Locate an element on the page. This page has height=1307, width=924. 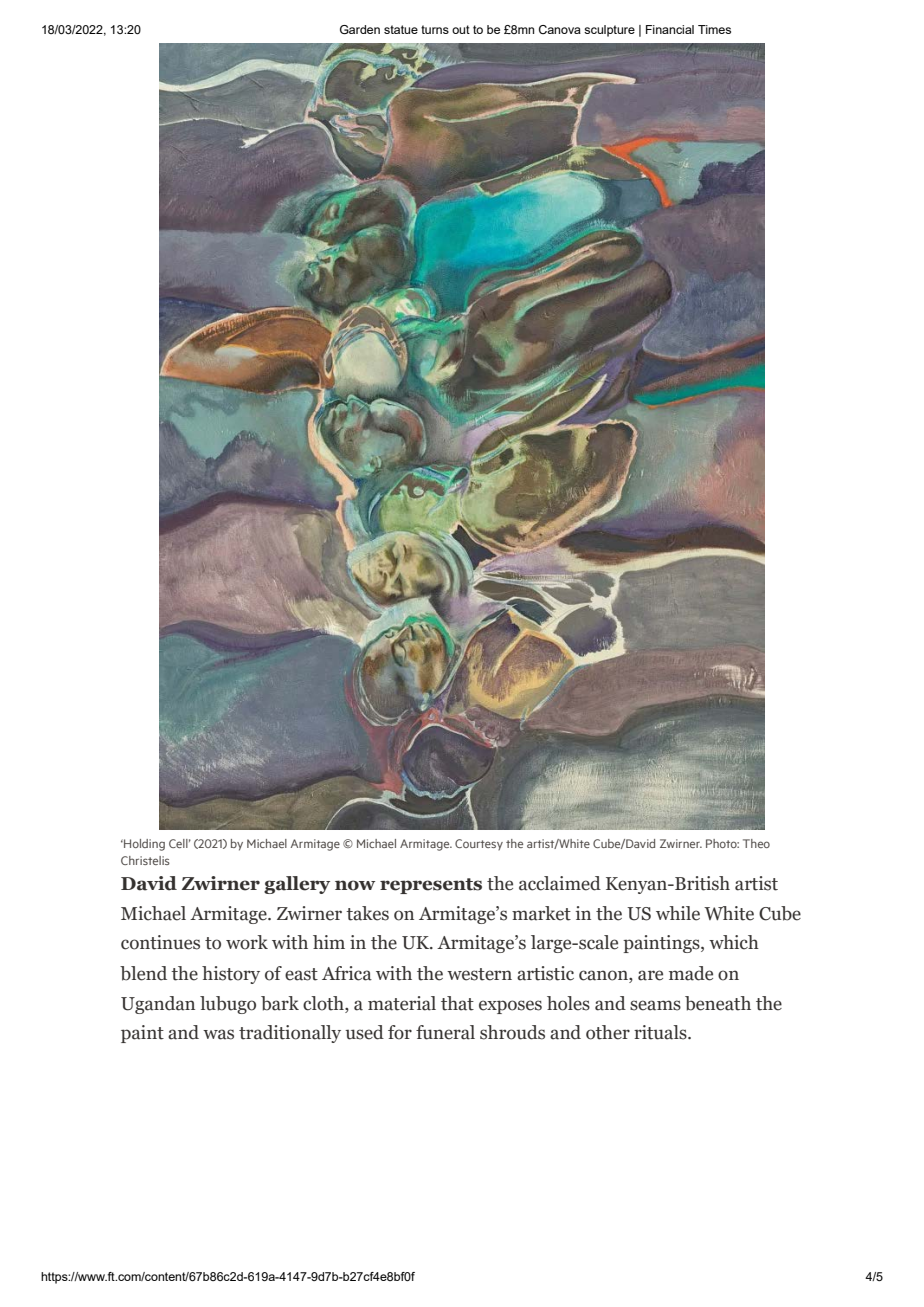
statue is located at coordinates (401, 29).
